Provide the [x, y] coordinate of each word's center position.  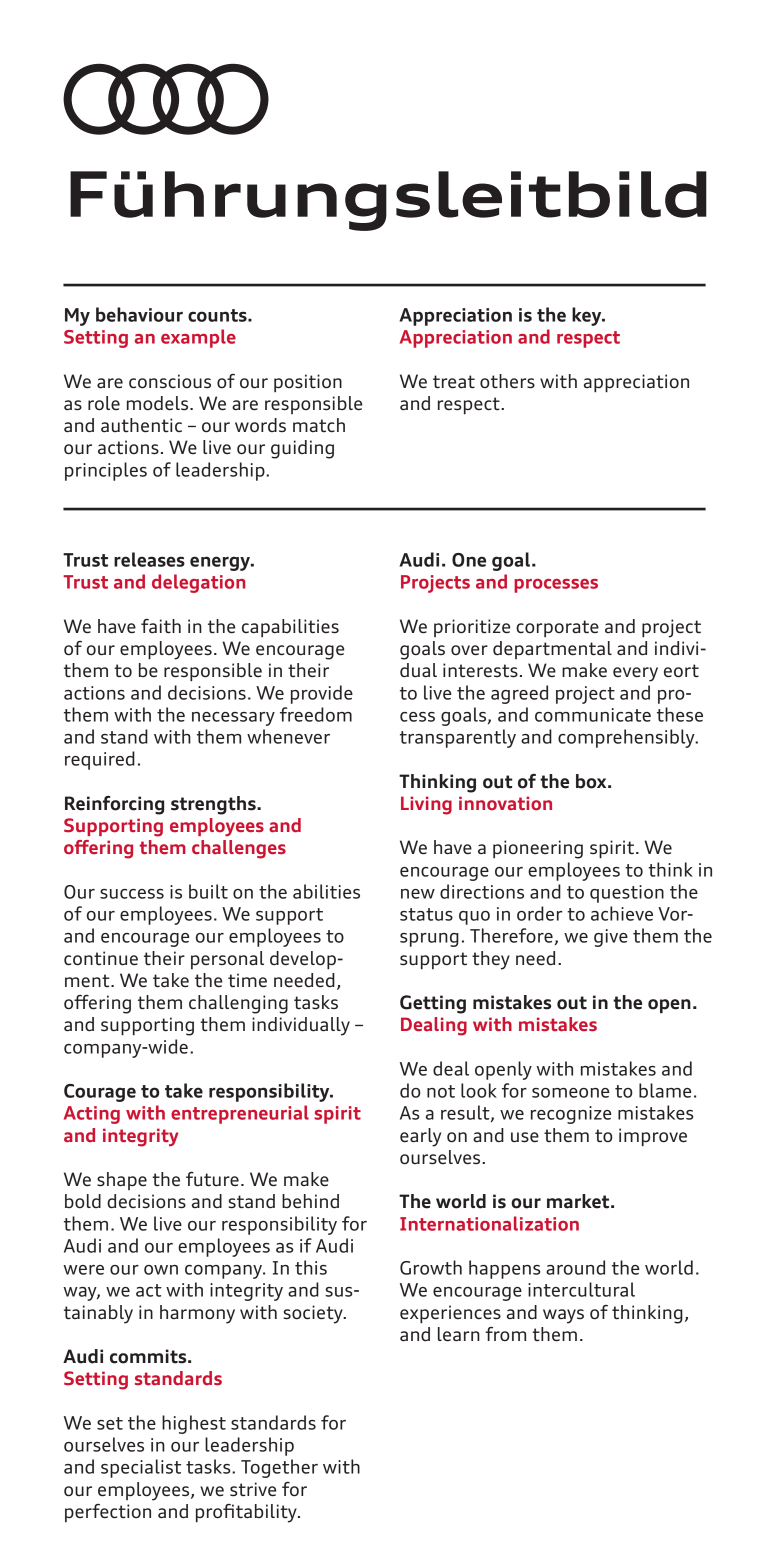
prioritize [472, 628]
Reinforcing [114, 805]
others [507, 381]
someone [570, 1093]
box [592, 781]
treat [454, 382]
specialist [141, 1468]
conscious [170, 381]
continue [101, 958]
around [575, 1267]
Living [426, 805]
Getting [433, 1004]
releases [149, 559]
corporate [557, 628]
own [161, 1270]
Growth [431, 1267]
